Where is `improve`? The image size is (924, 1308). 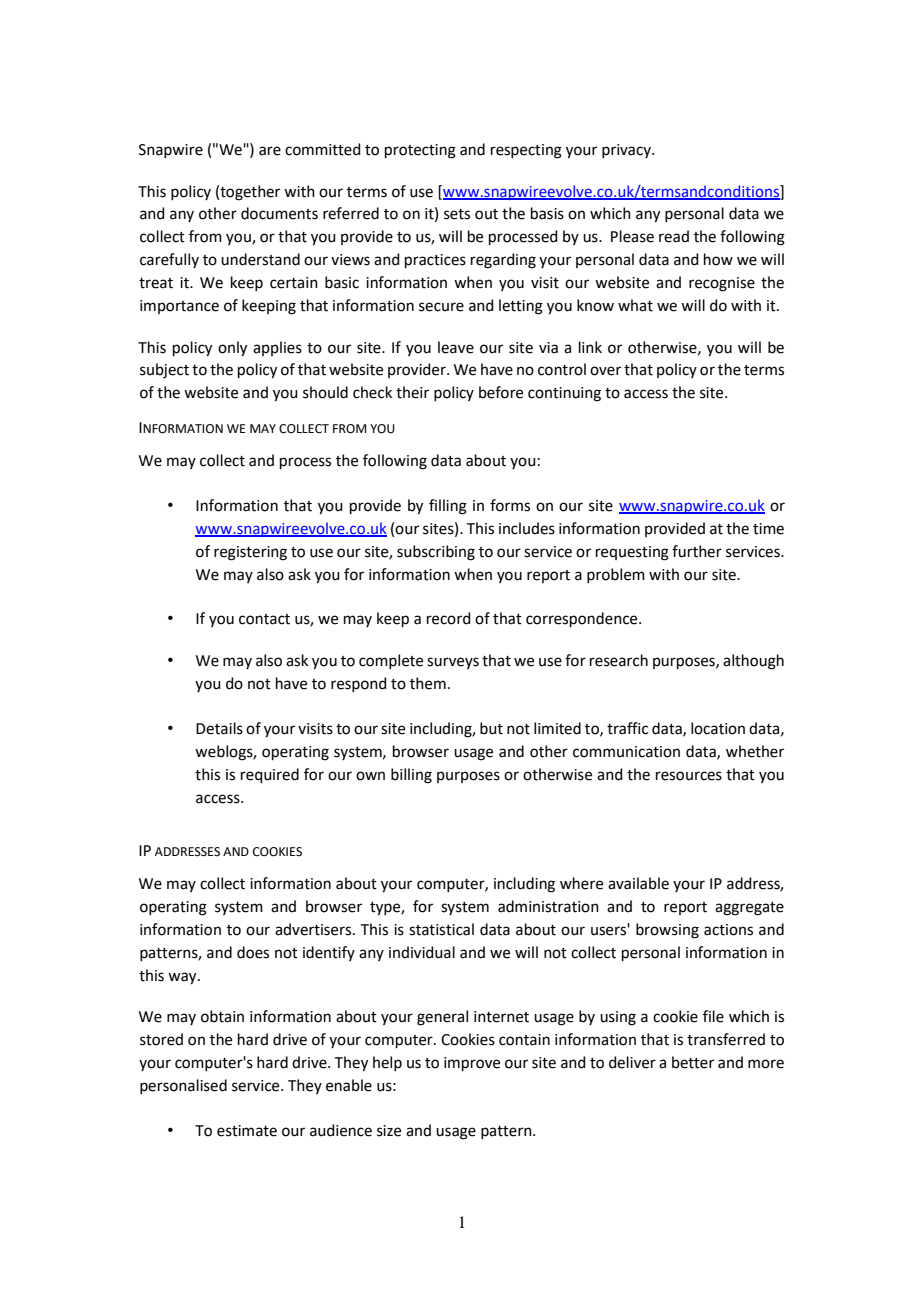 improve is located at coordinates (472, 1064).
